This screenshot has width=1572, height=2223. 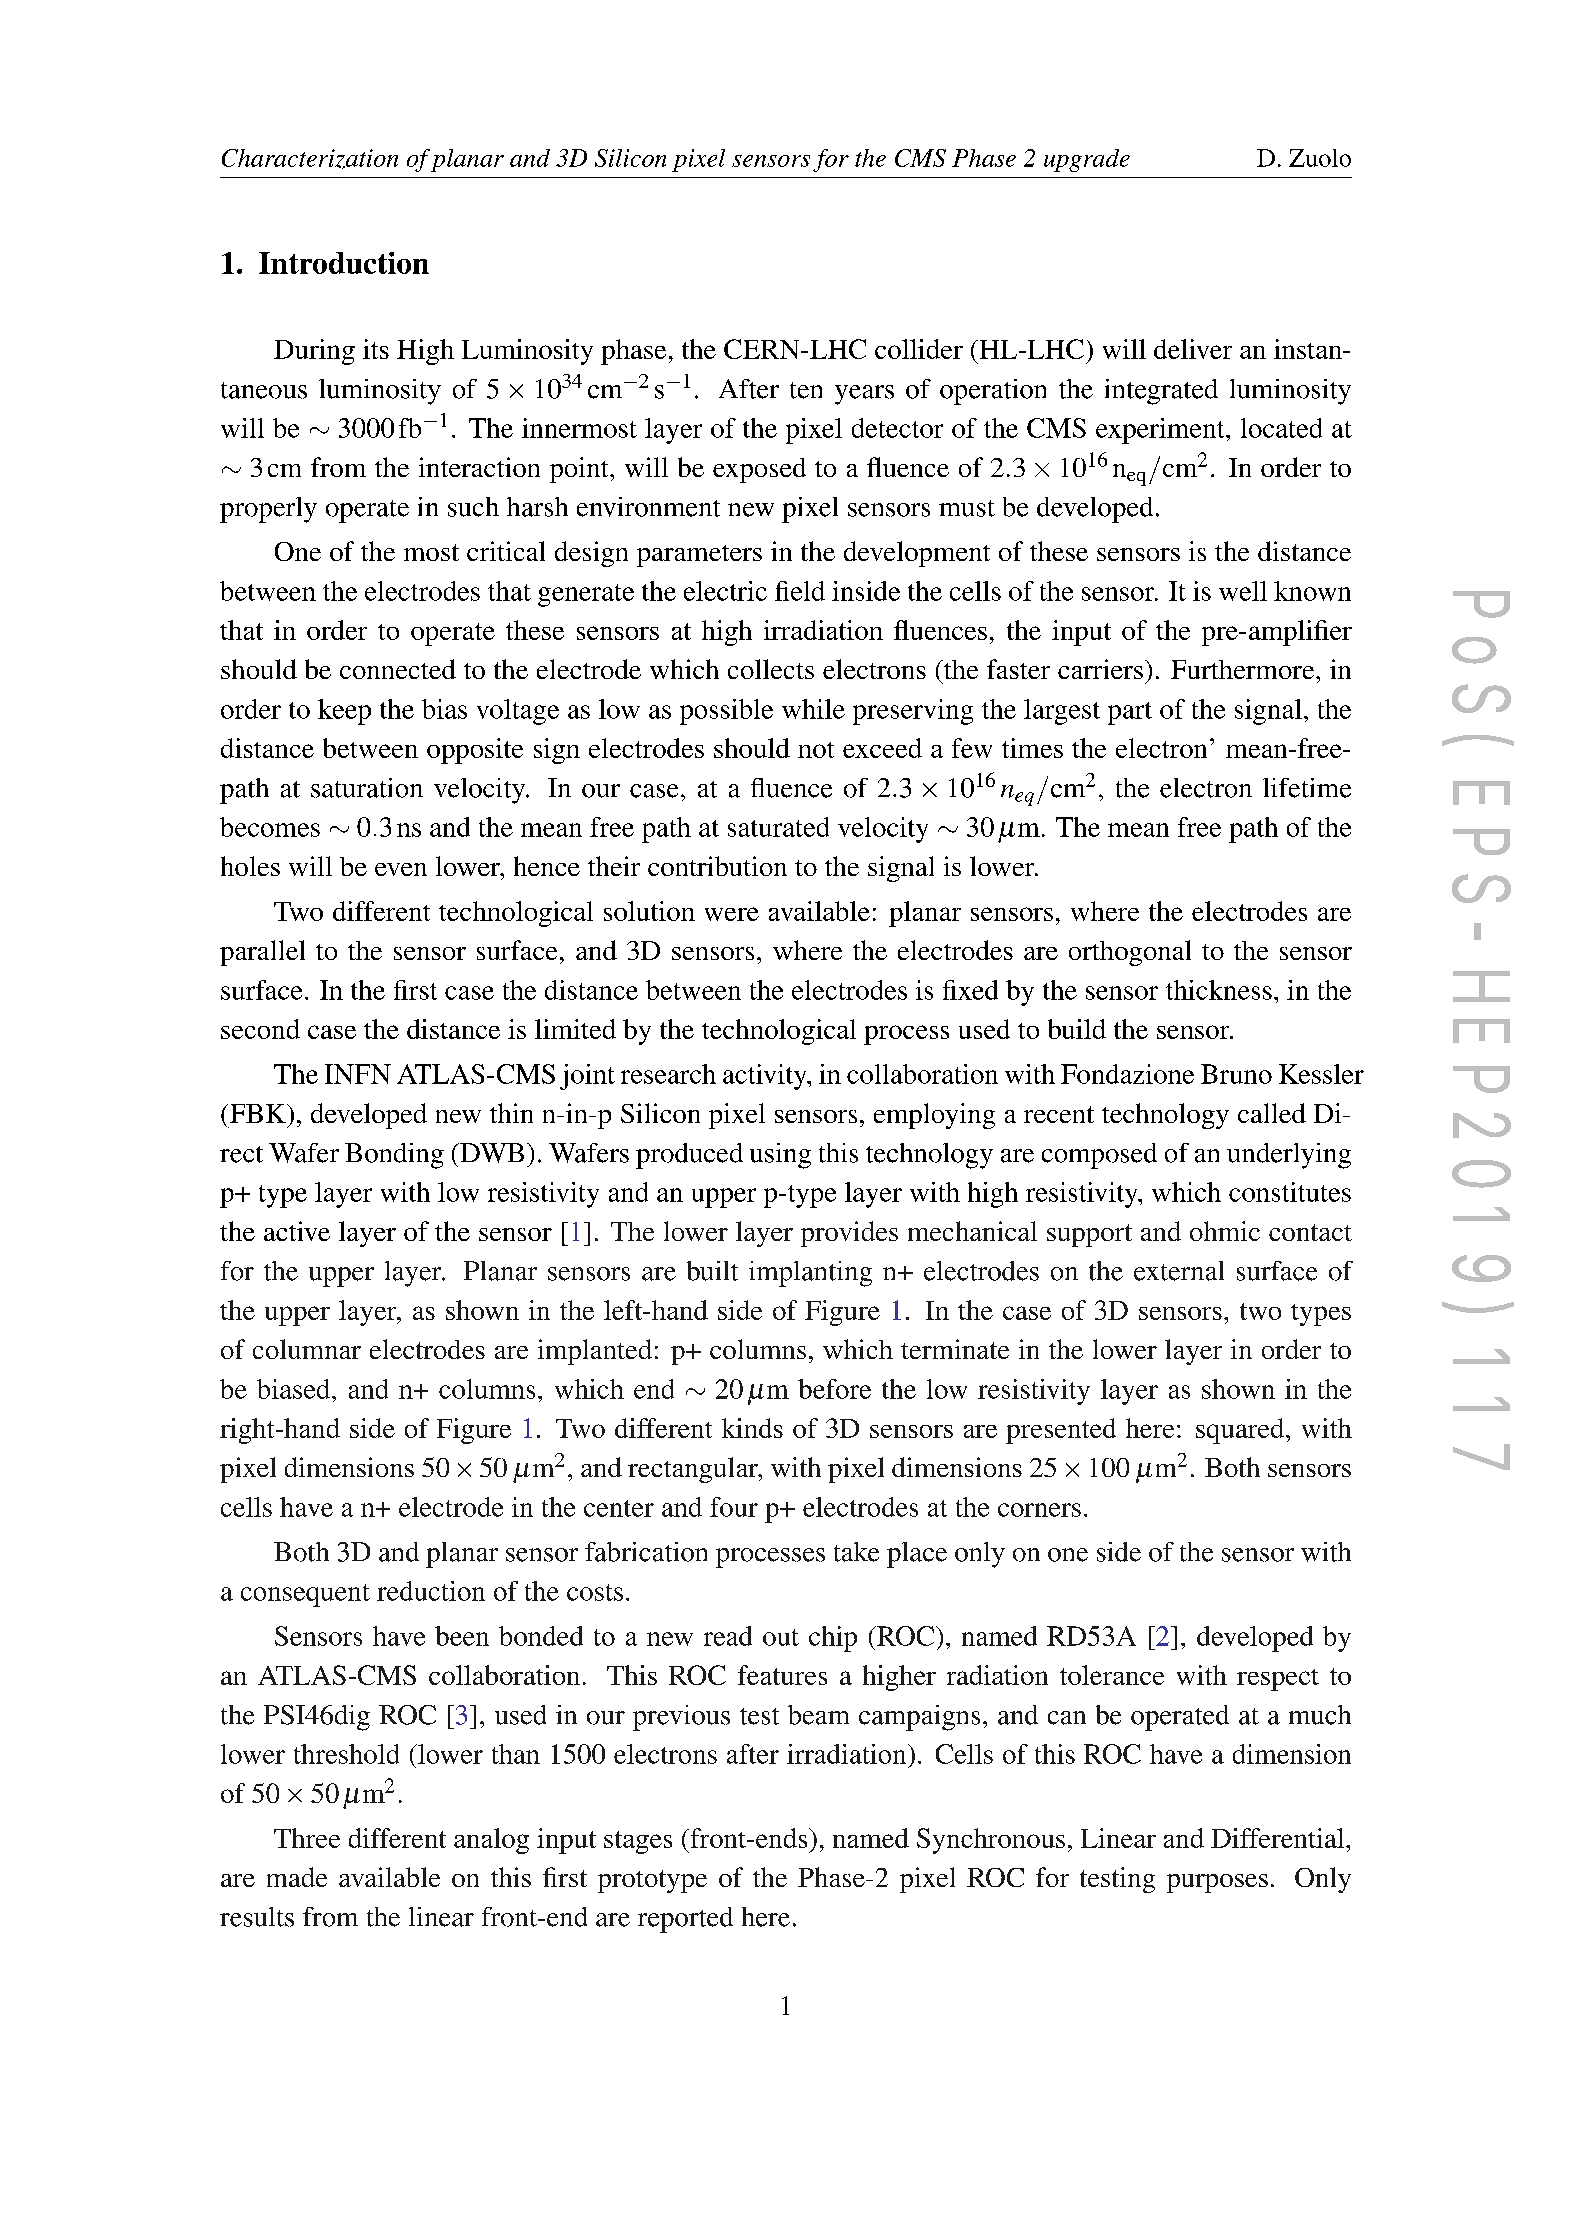 I want to click on upgrade, so click(x=1087, y=160).
